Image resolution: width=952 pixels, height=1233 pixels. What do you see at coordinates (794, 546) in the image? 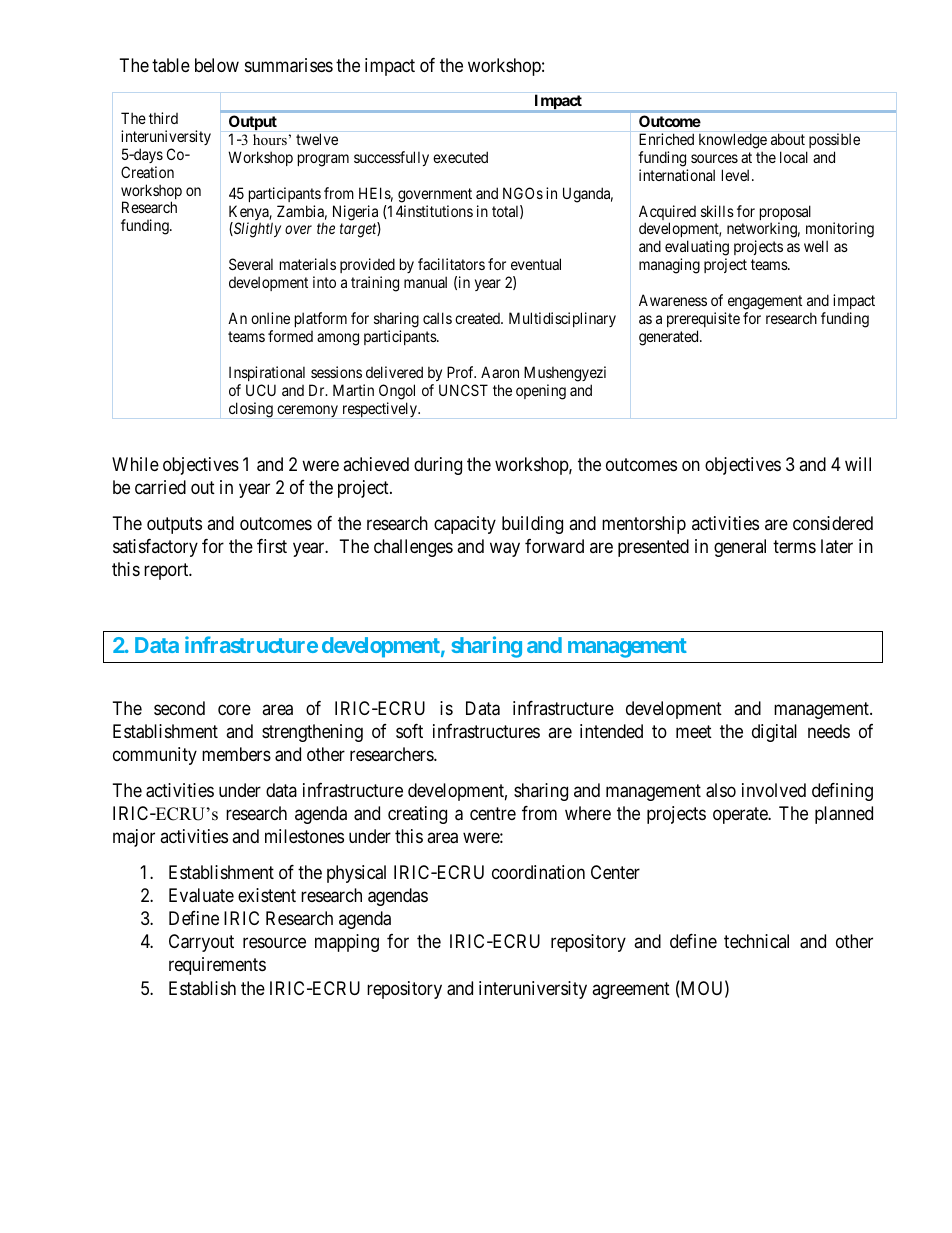
I see `terms` at bounding box center [794, 546].
